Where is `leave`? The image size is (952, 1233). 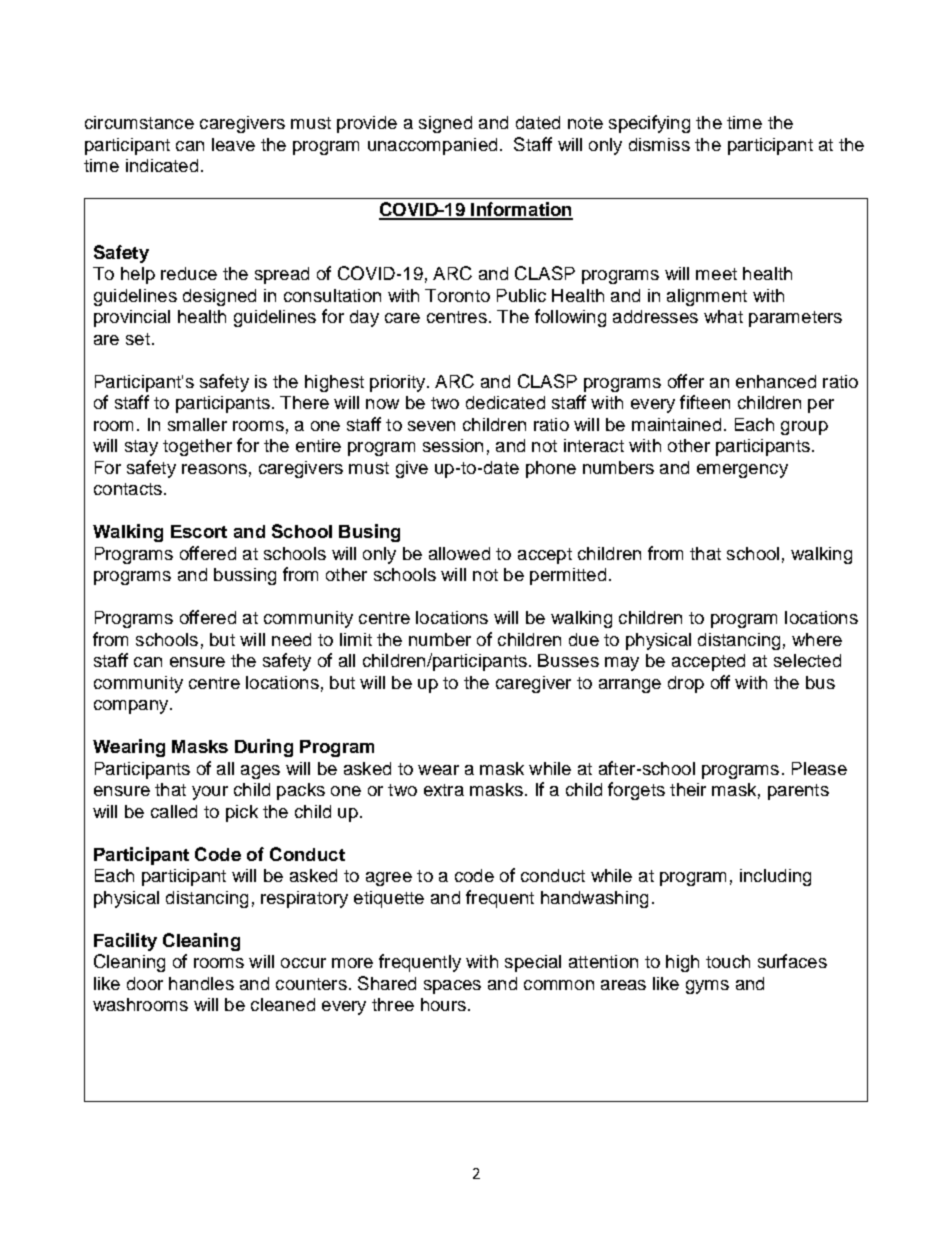
leave is located at coordinates (233, 144).
